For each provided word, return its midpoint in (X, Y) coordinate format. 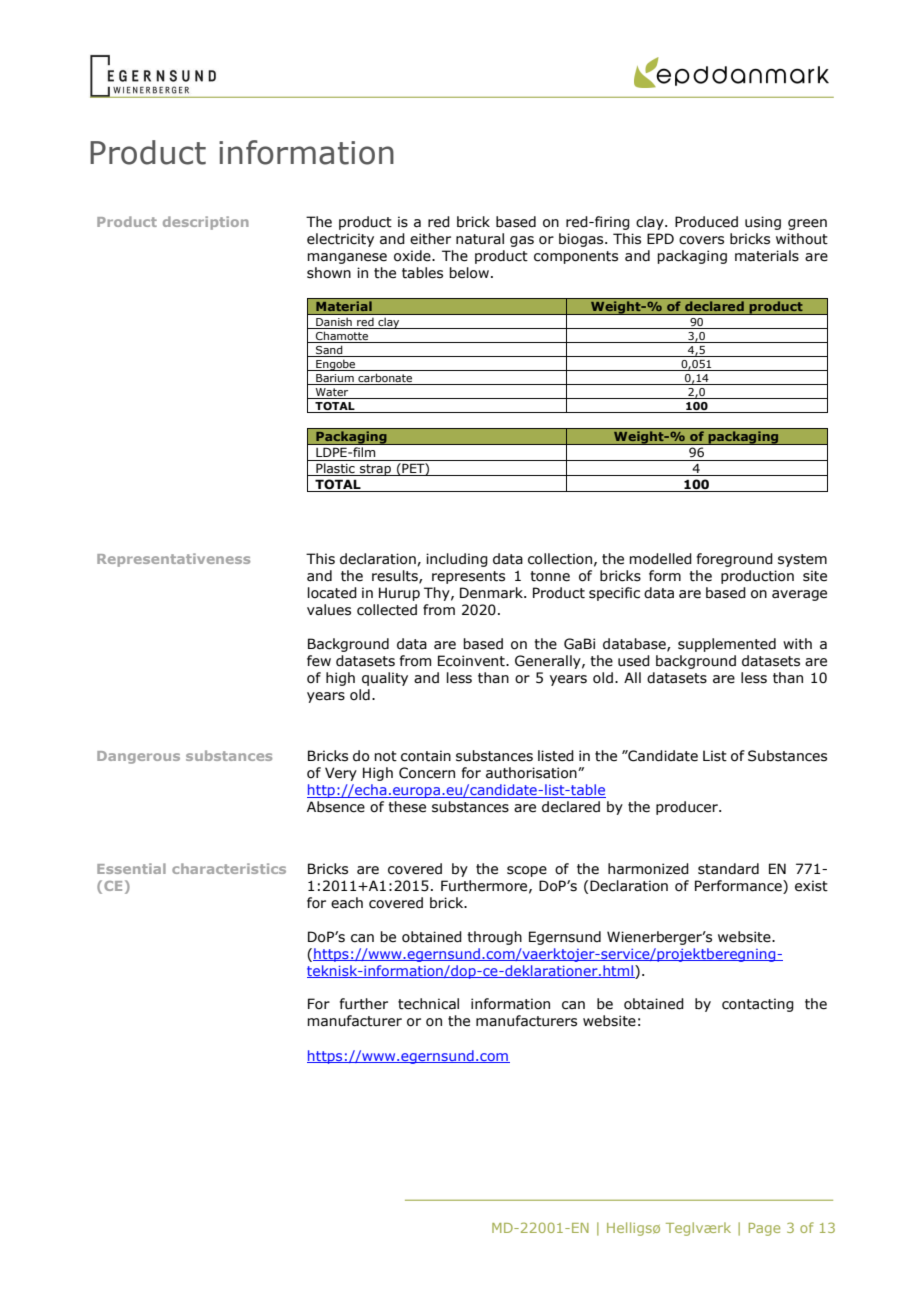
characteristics (229, 868)
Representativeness (173, 560)
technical (428, 1004)
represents (468, 577)
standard (728, 869)
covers (701, 240)
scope (527, 871)
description (206, 223)
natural (480, 239)
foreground (735, 560)
